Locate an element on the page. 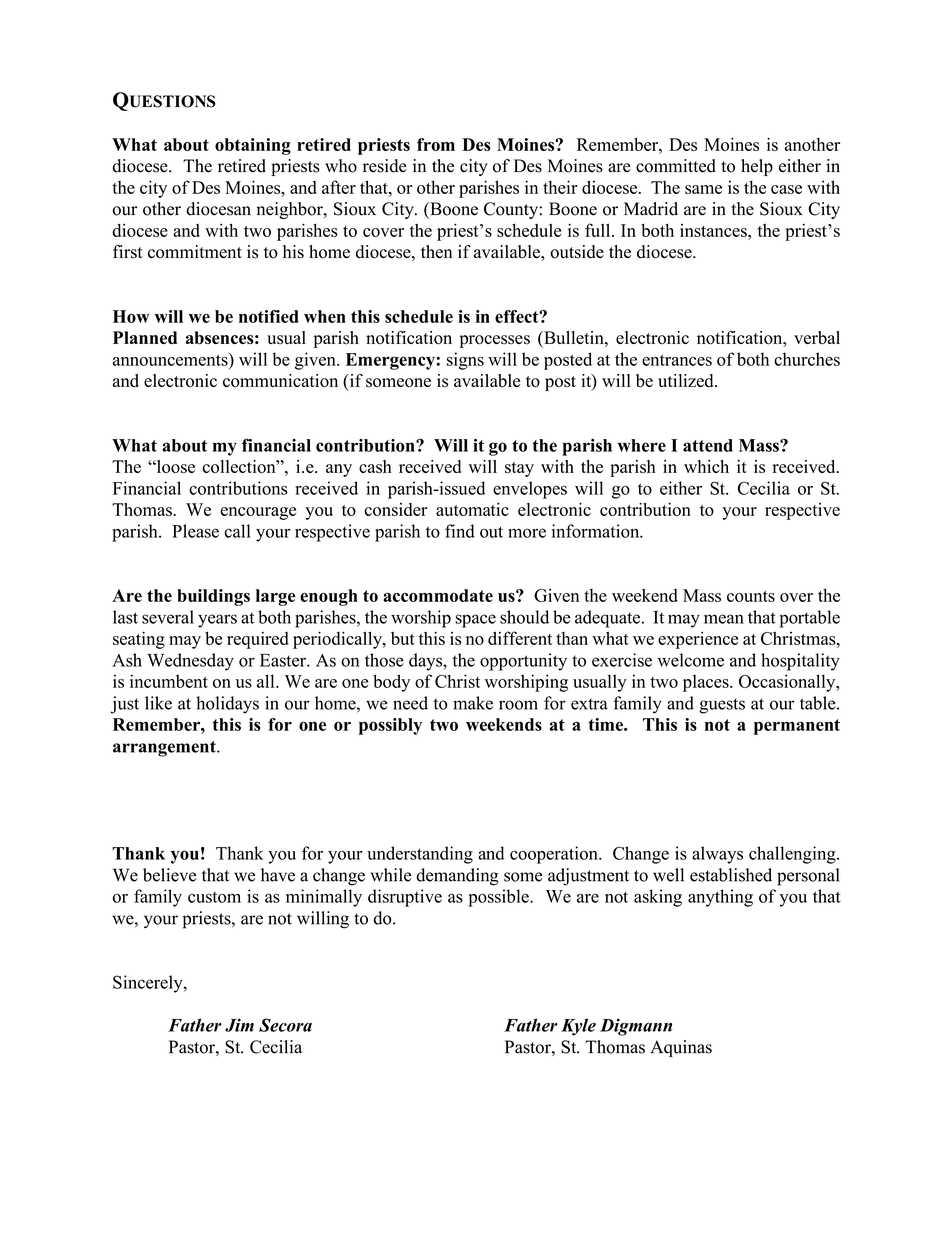 The height and width of the document is (1233, 952). Aquinas is located at coordinates (681, 1048).
